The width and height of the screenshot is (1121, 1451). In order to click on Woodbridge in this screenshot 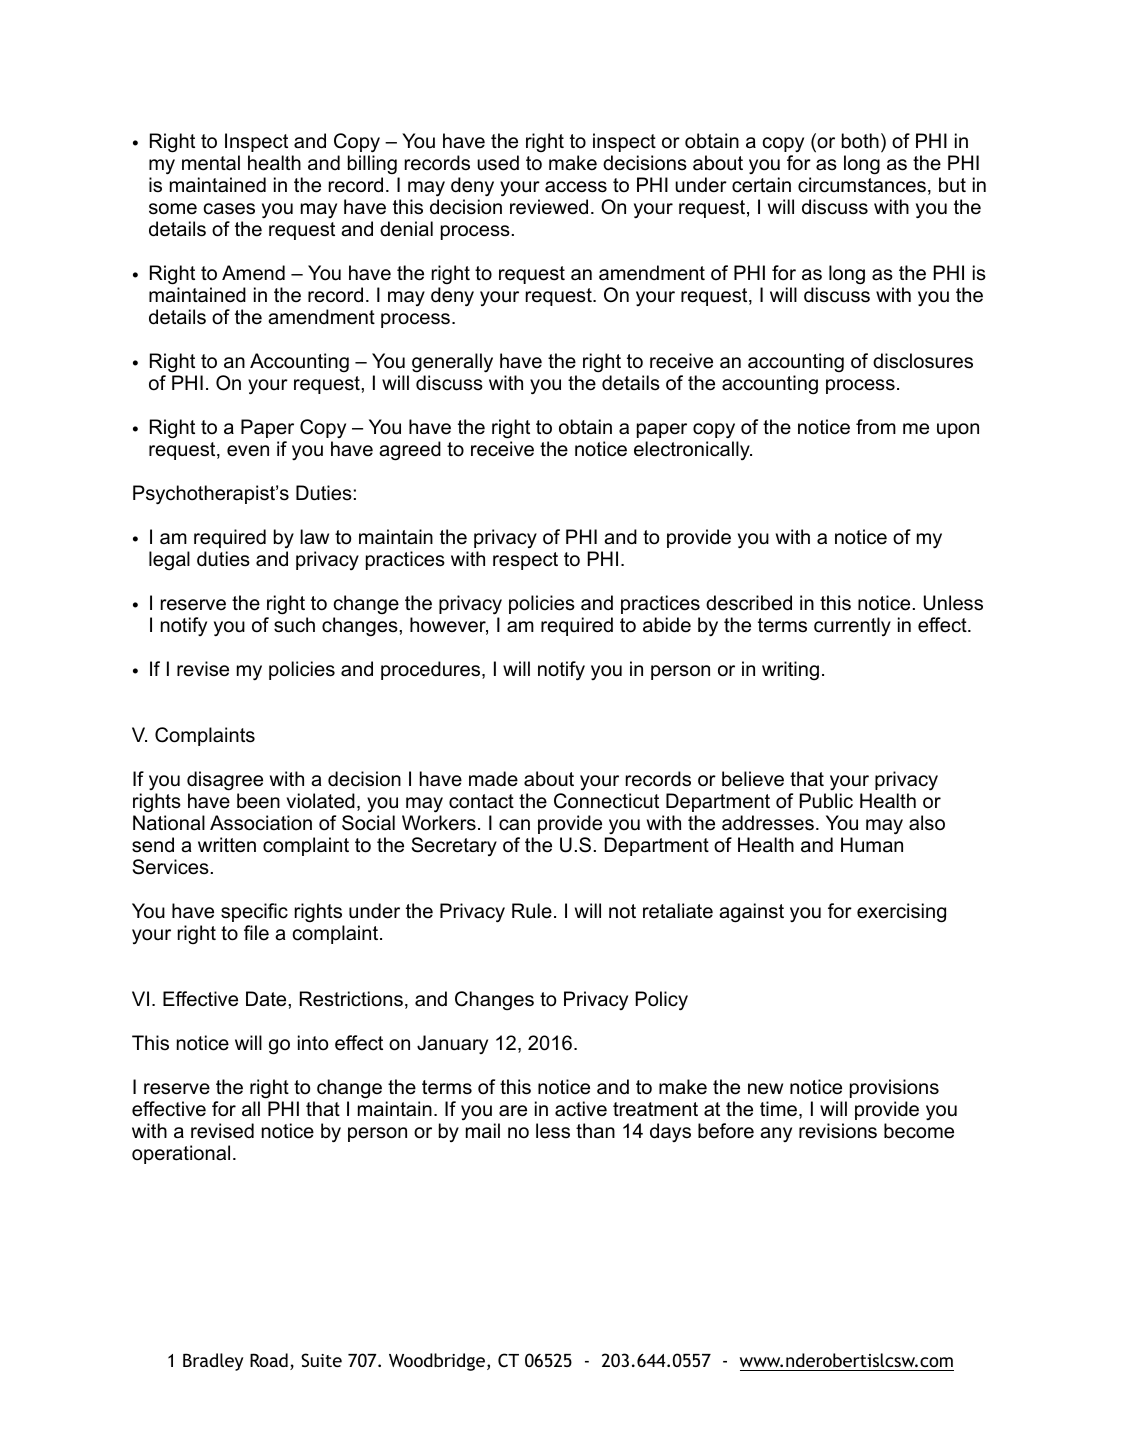, I will do `click(437, 1362)`.
